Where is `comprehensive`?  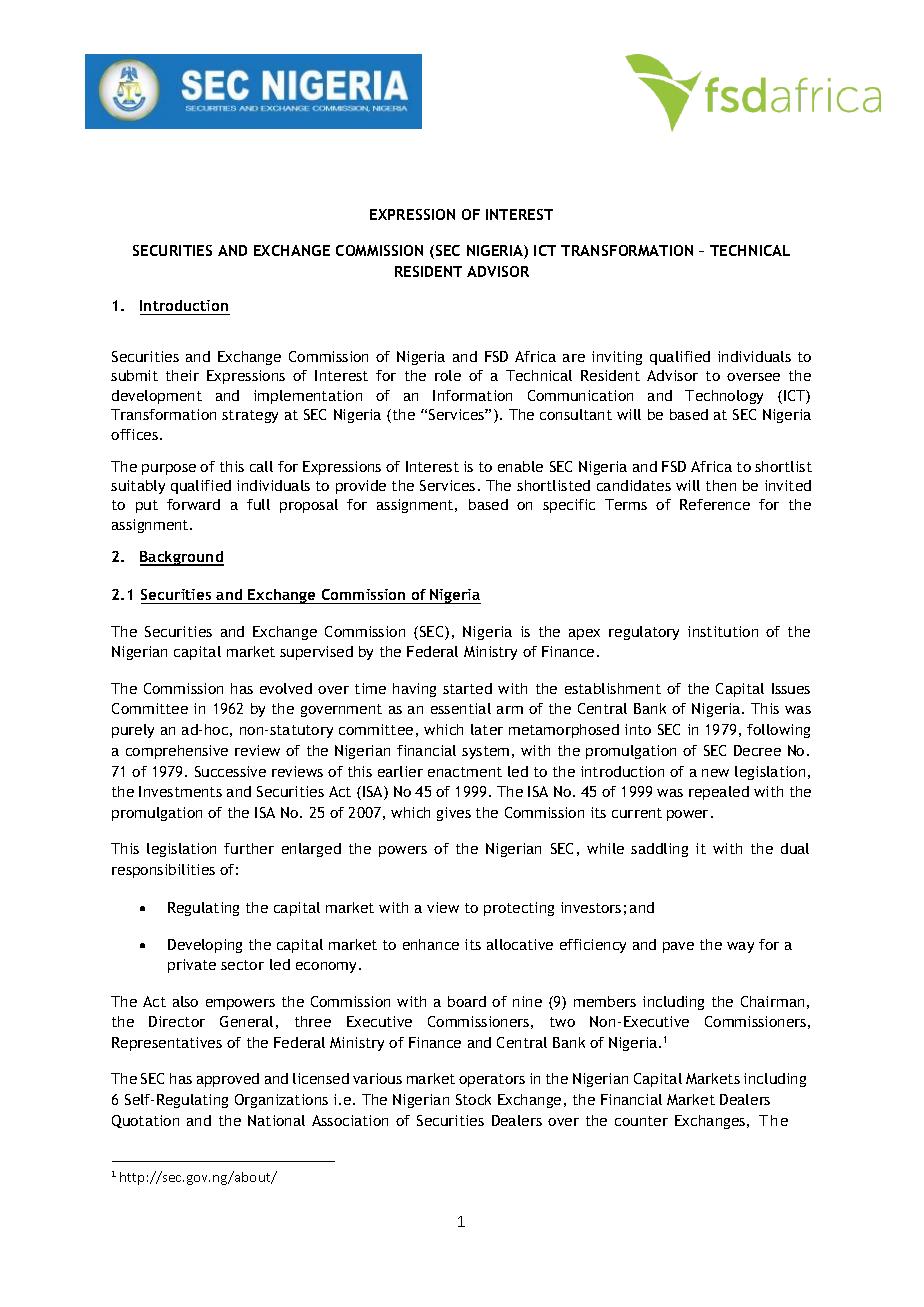
comprehensive is located at coordinates (177, 752).
